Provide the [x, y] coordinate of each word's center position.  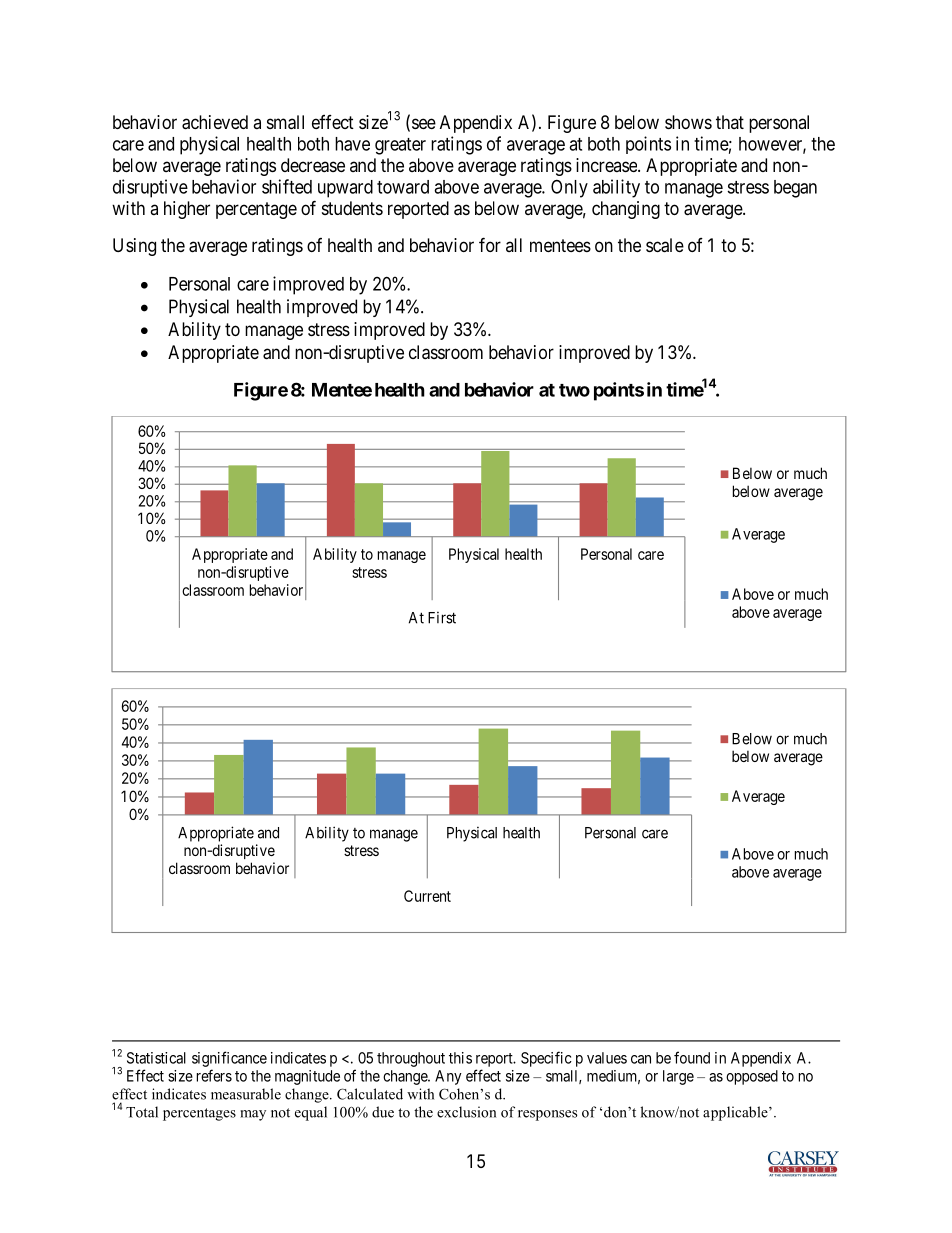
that [730, 122]
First [442, 618]
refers [214, 1075]
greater [400, 146]
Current [427, 896]
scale [665, 245]
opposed [752, 1077]
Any [448, 1077]
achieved [215, 122]
